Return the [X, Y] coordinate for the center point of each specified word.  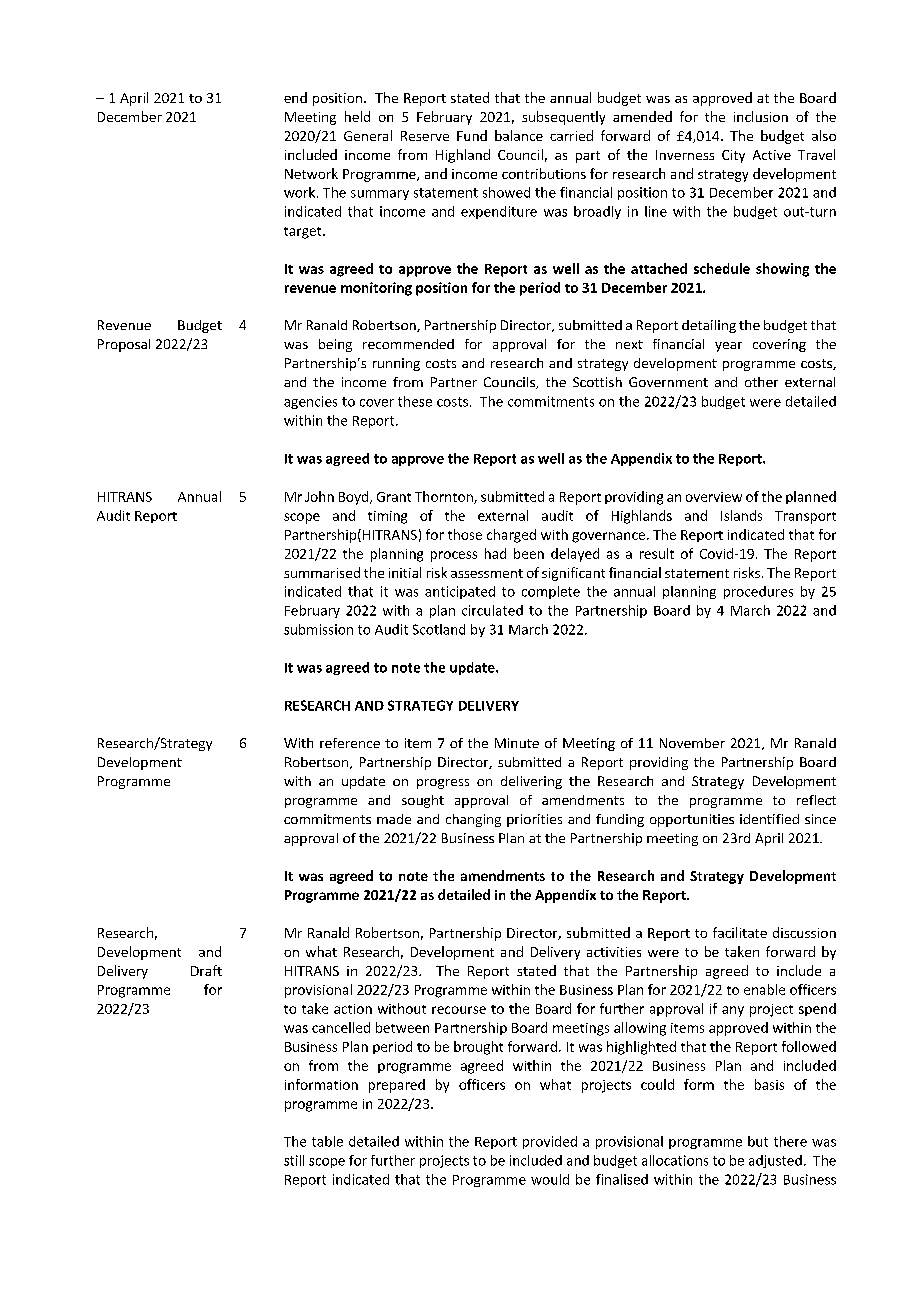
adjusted [775, 1161]
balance [519, 135]
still [294, 1160]
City [733, 156]
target [304, 233]
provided [550, 1142]
